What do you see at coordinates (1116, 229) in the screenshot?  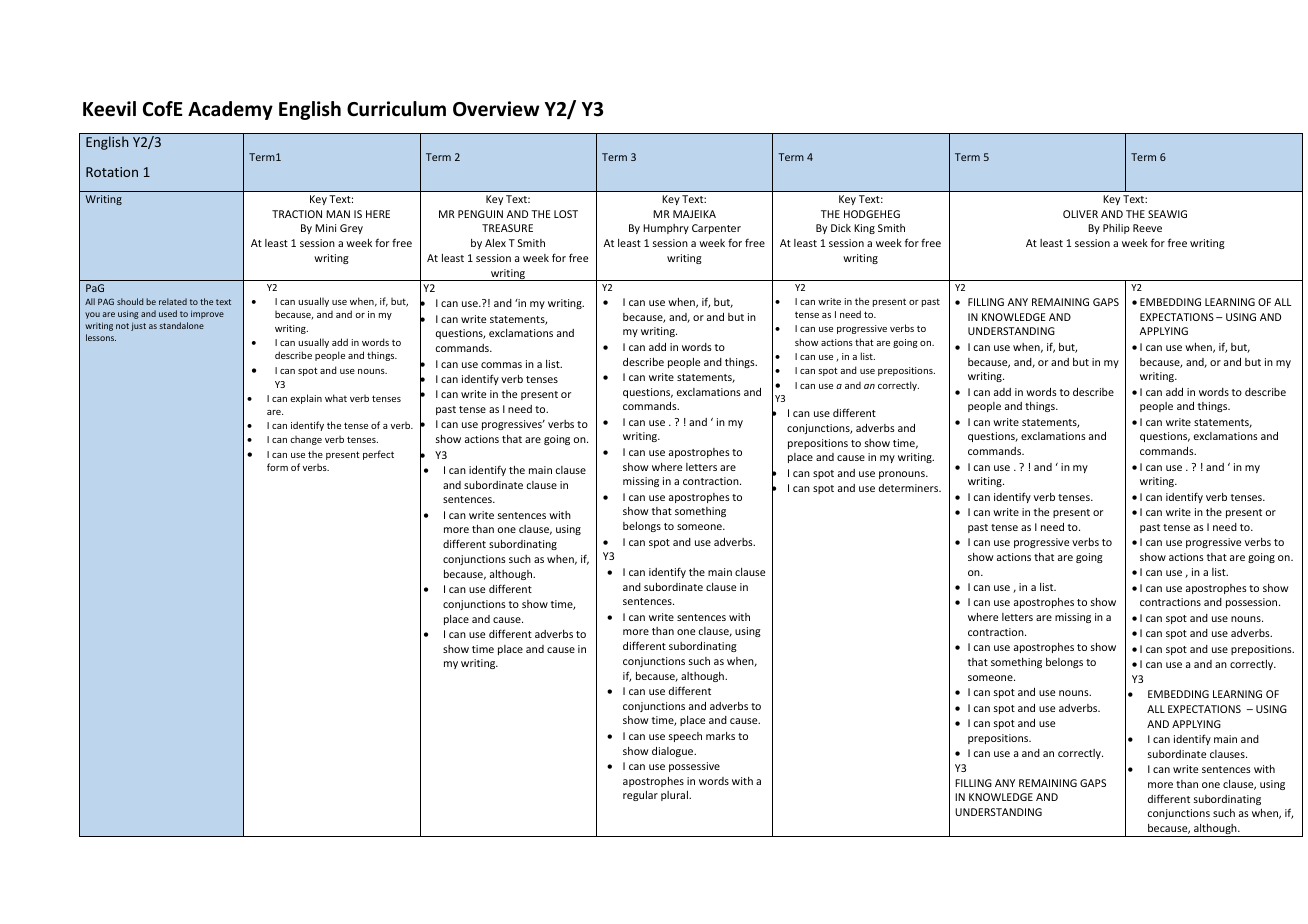 I see `Philip` at bounding box center [1116, 229].
